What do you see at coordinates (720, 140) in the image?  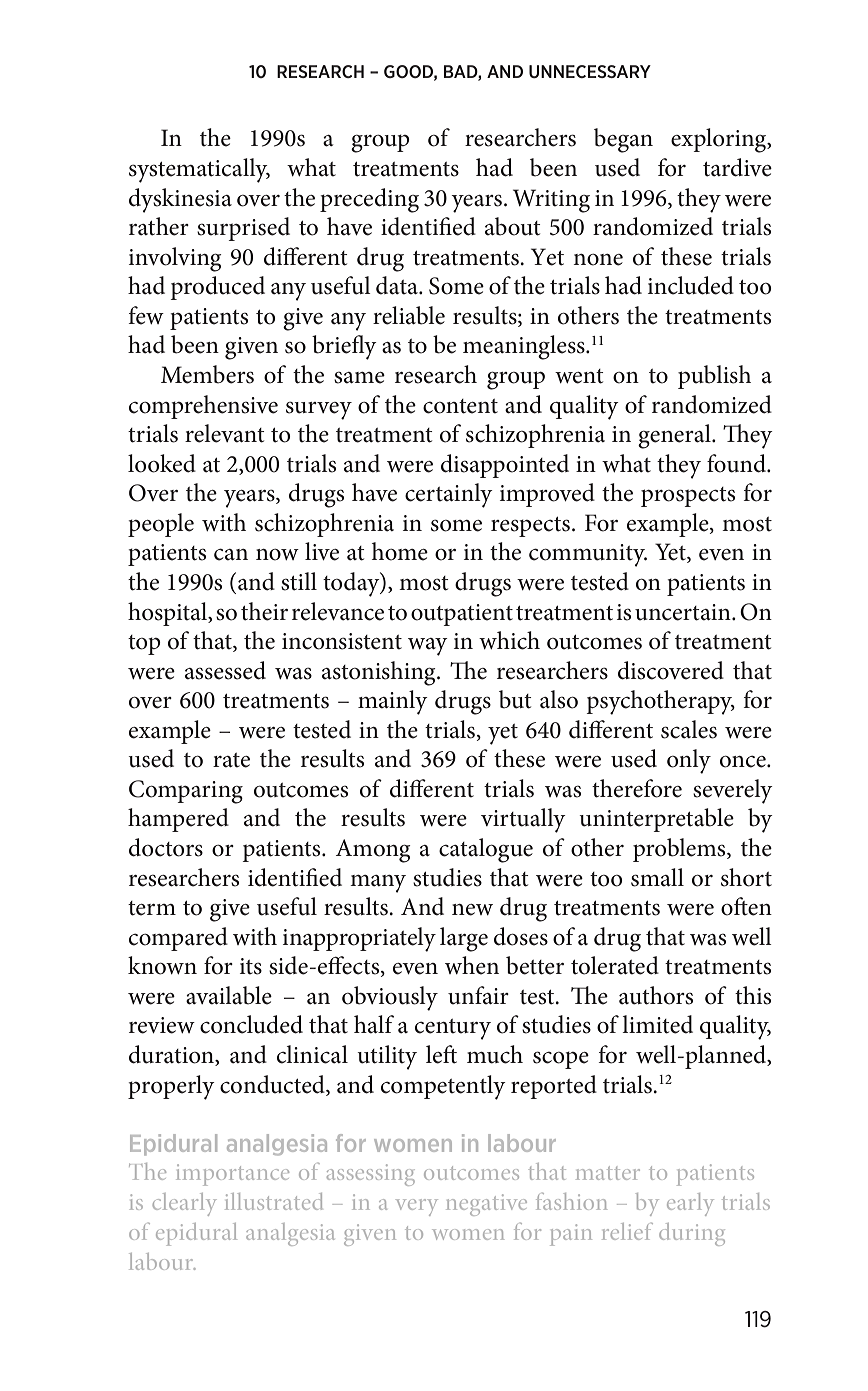 I see `exploring` at bounding box center [720, 140].
